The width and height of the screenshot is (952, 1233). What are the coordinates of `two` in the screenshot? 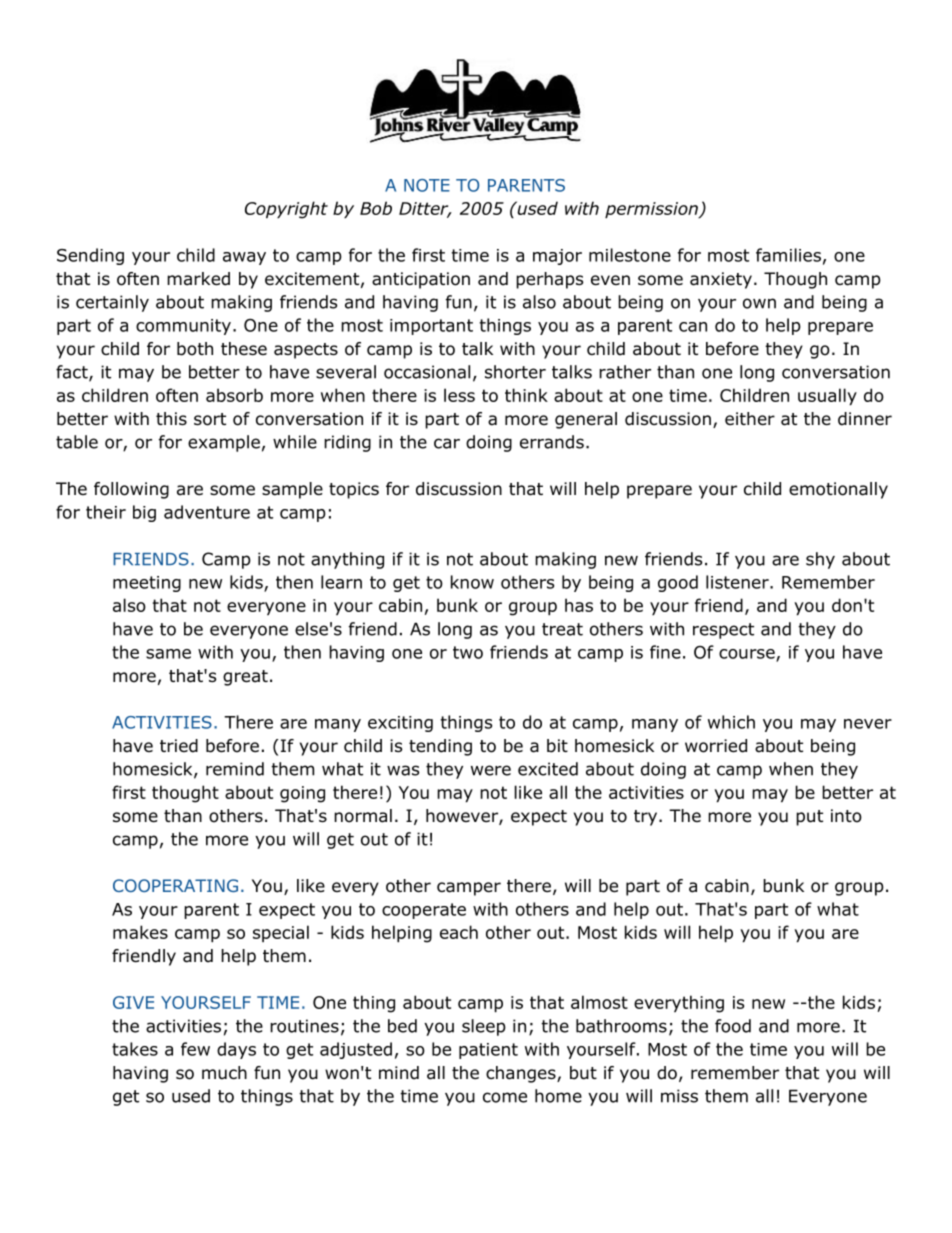 It's located at (468, 652).
